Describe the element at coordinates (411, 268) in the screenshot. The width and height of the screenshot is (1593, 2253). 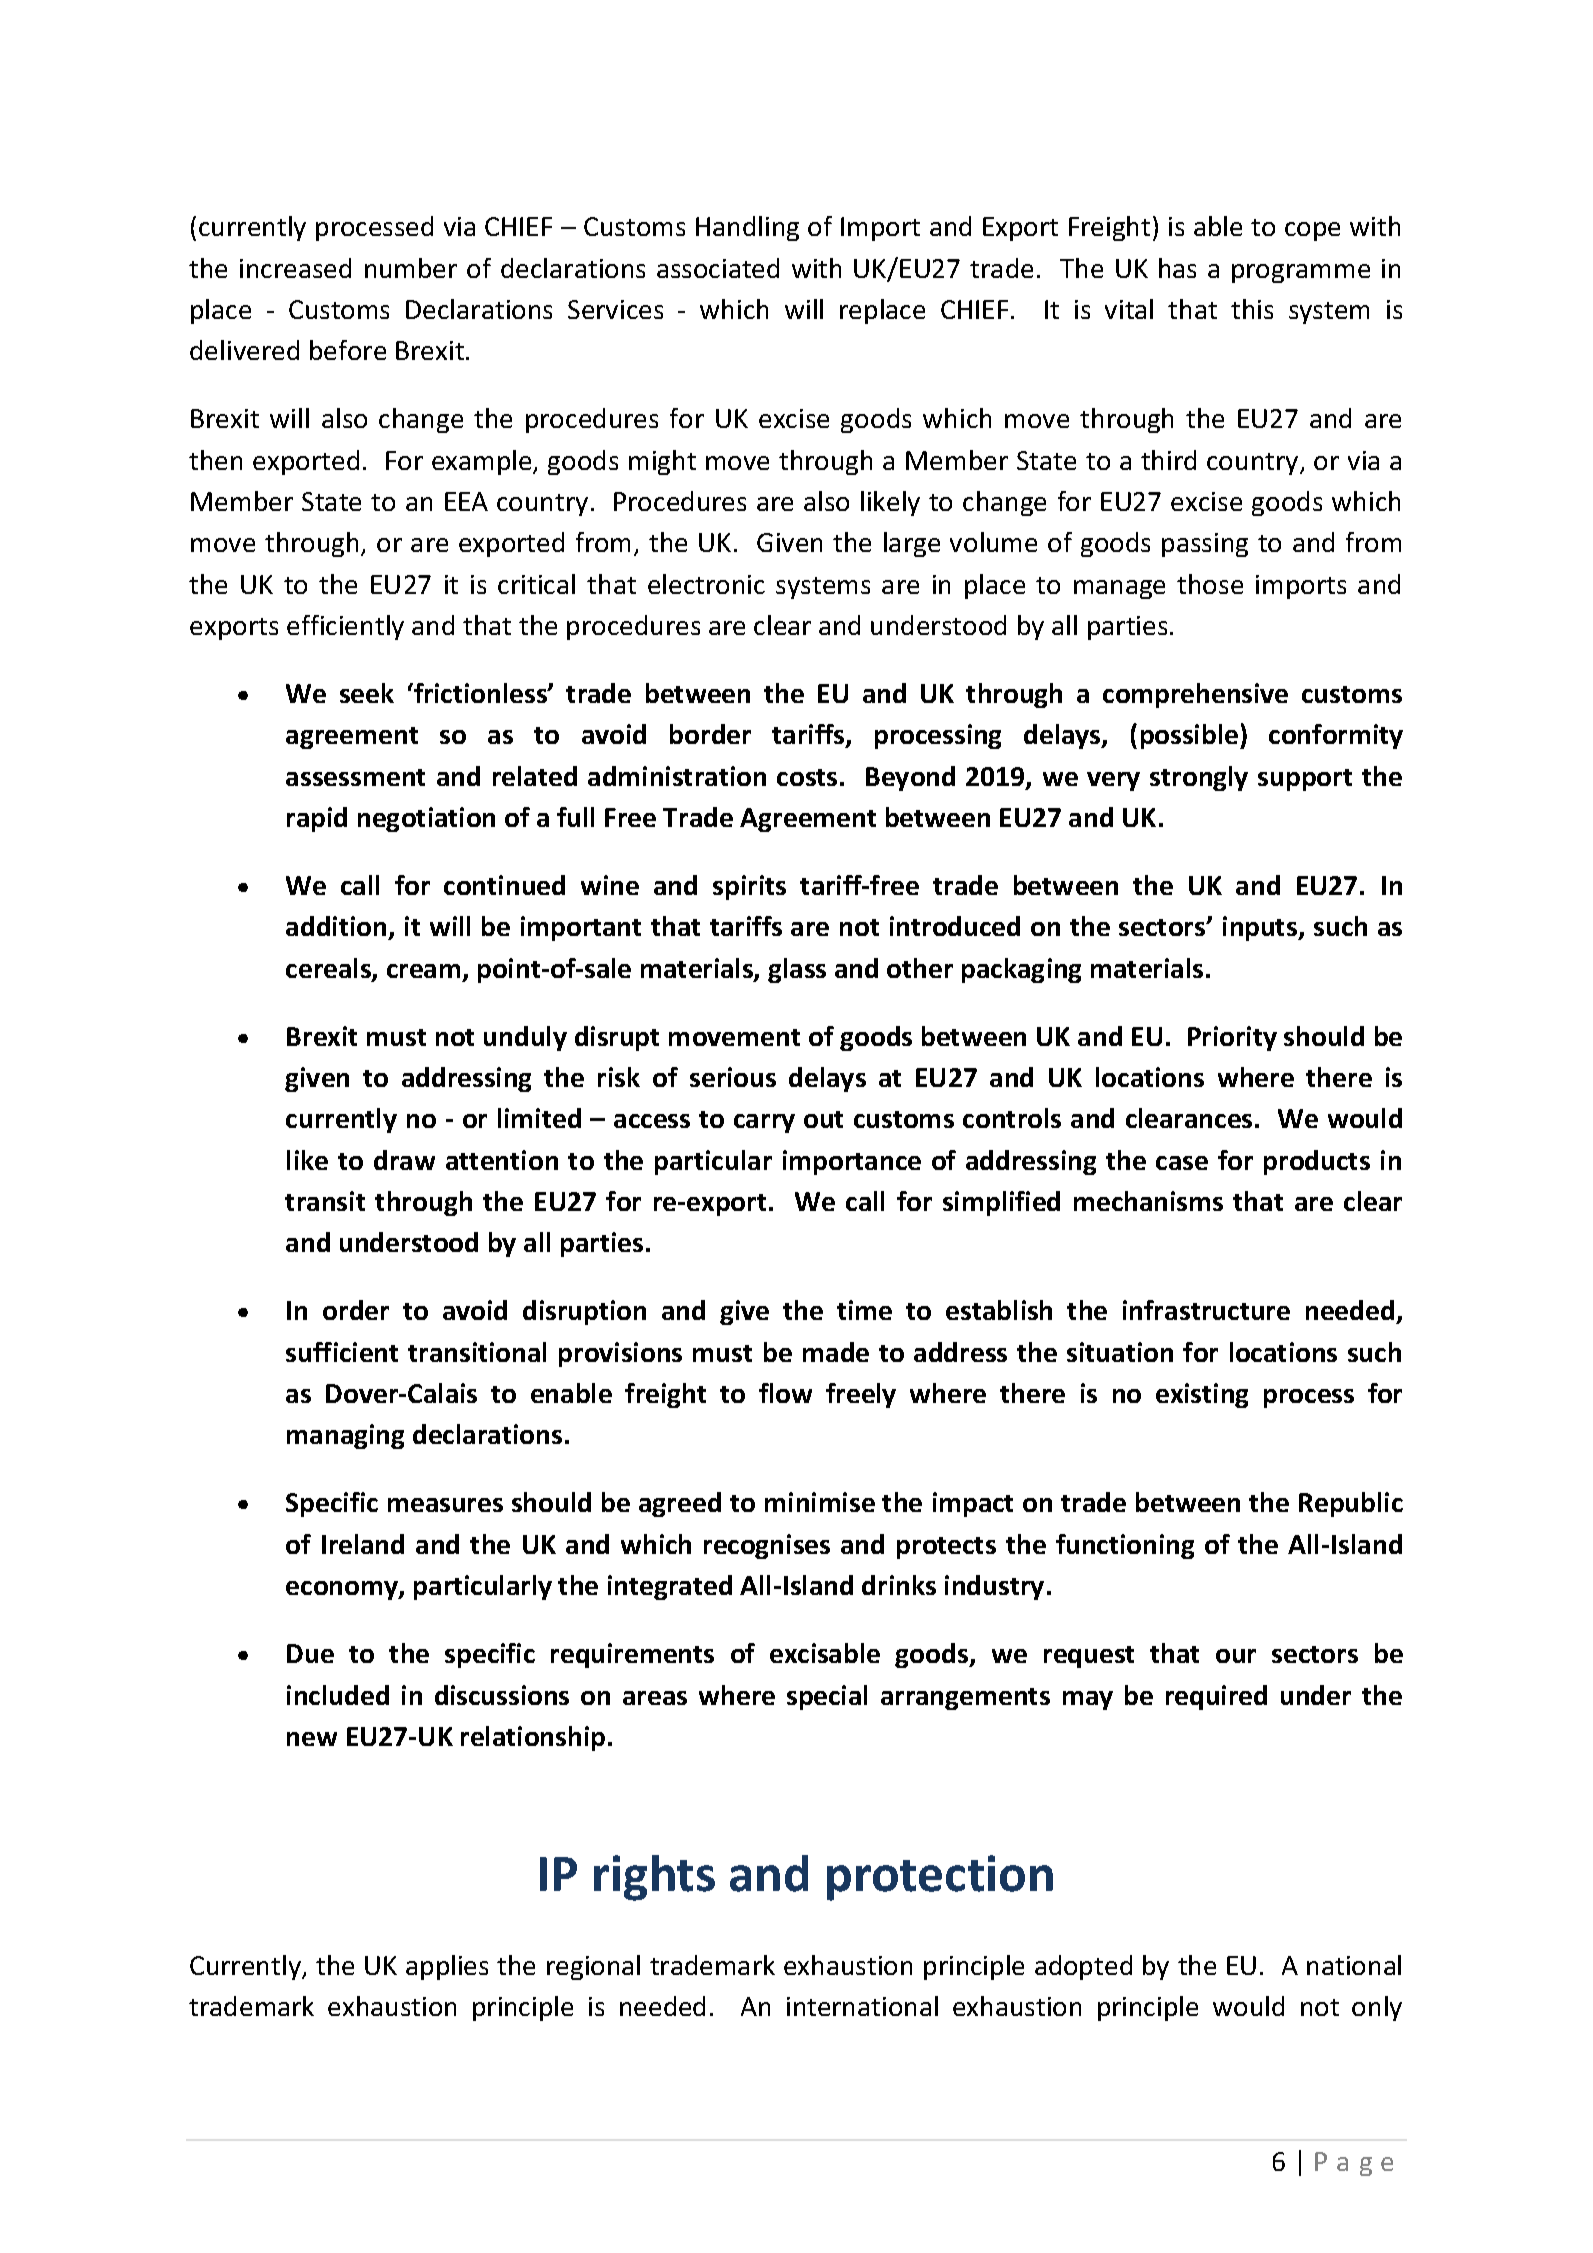
I see `number` at that location.
